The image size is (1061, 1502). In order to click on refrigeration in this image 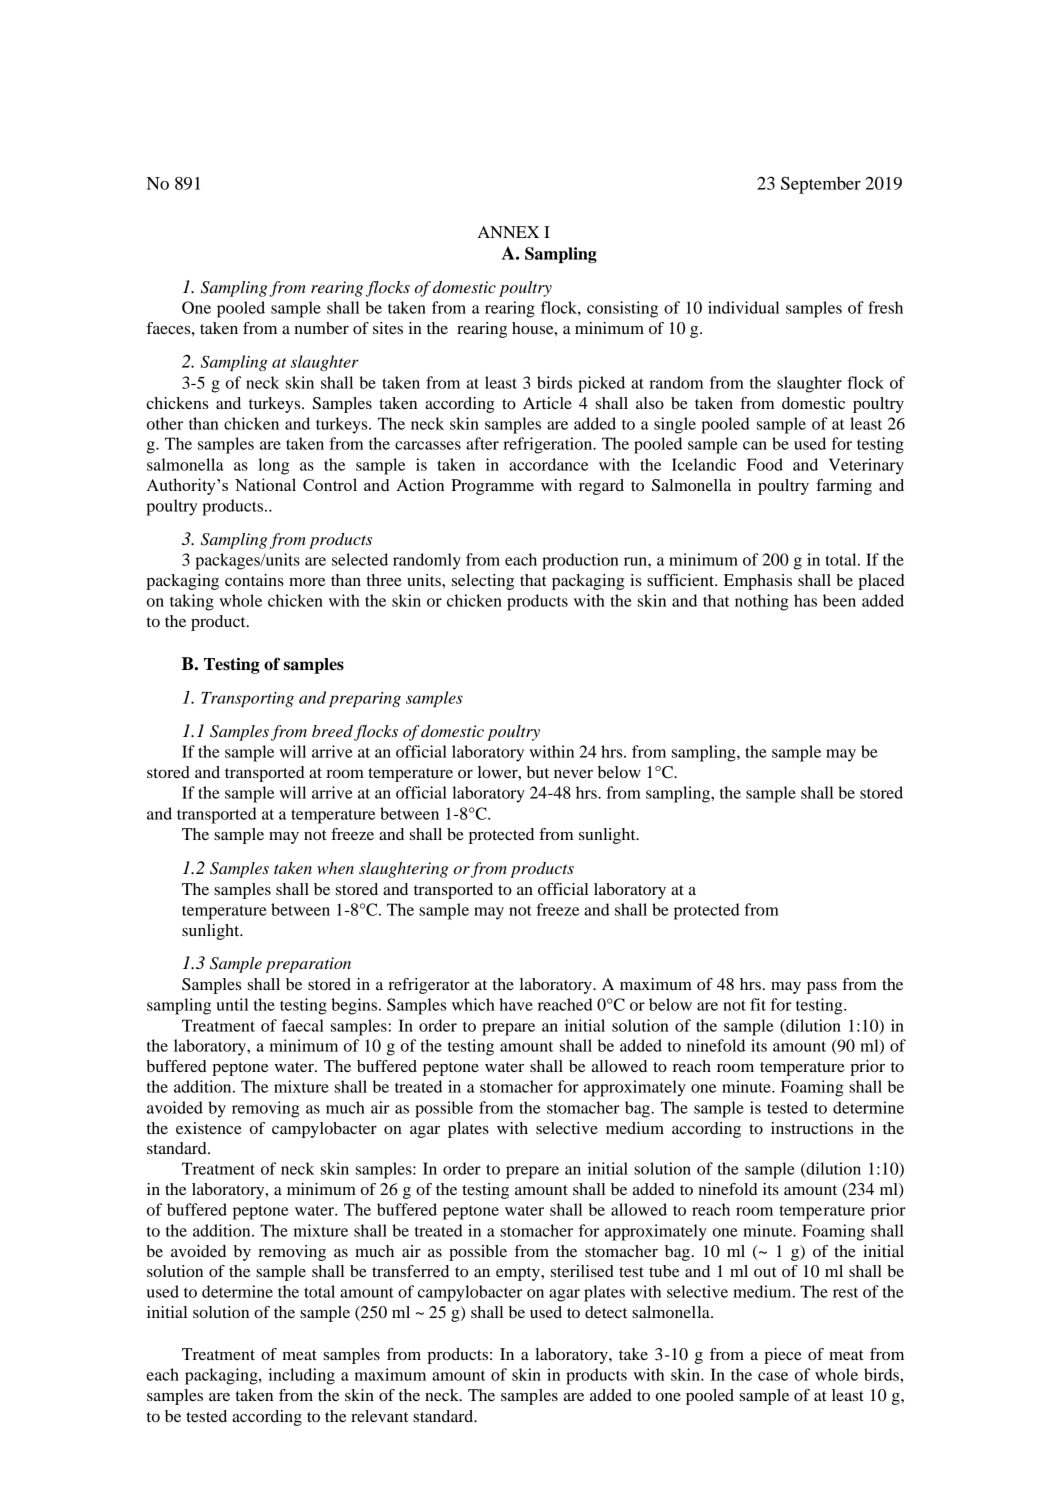, I will do `click(549, 445)`.
